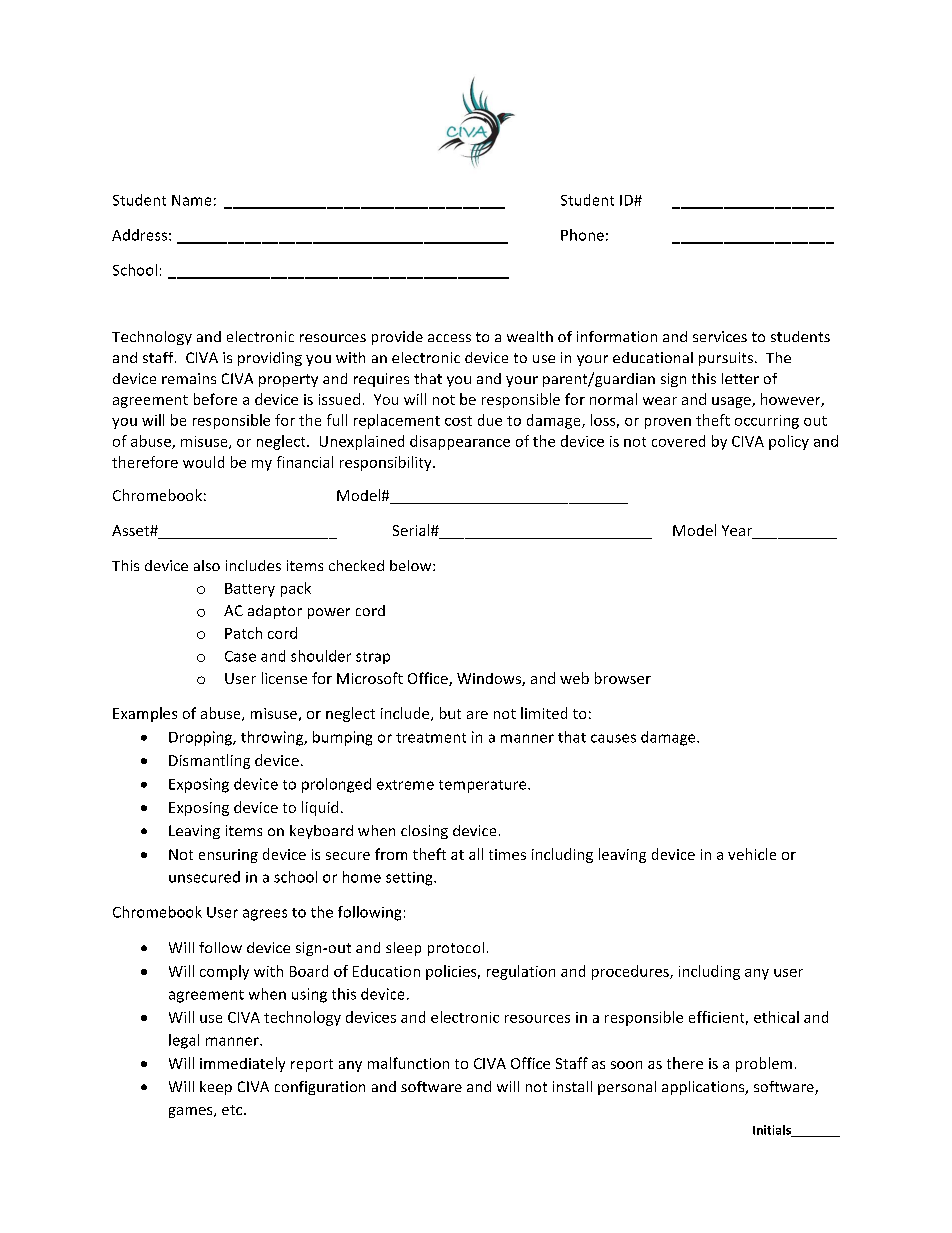  What do you see at coordinates (191, 200) in the page?
I see `Name` at bounding box center [191, 200].
